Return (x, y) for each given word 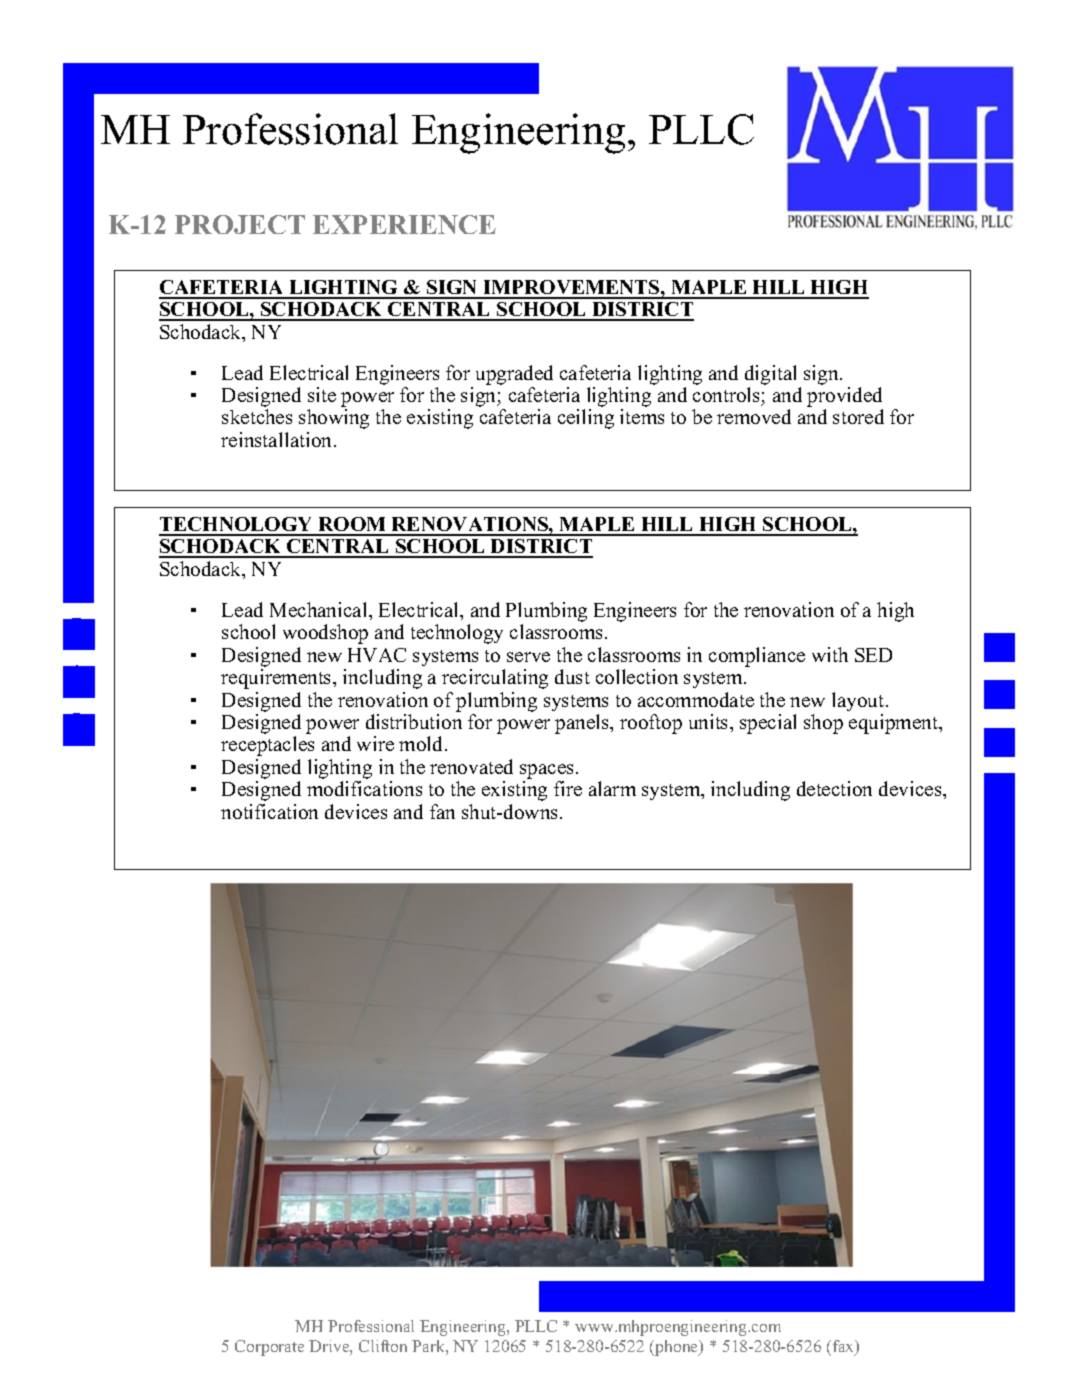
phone (677, 1348)
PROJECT (240, 224)
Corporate (269, 1348)
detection (834, 788)
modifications (364, 788)
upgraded (514, 375)
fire (568, 788)
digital (770, 375)
